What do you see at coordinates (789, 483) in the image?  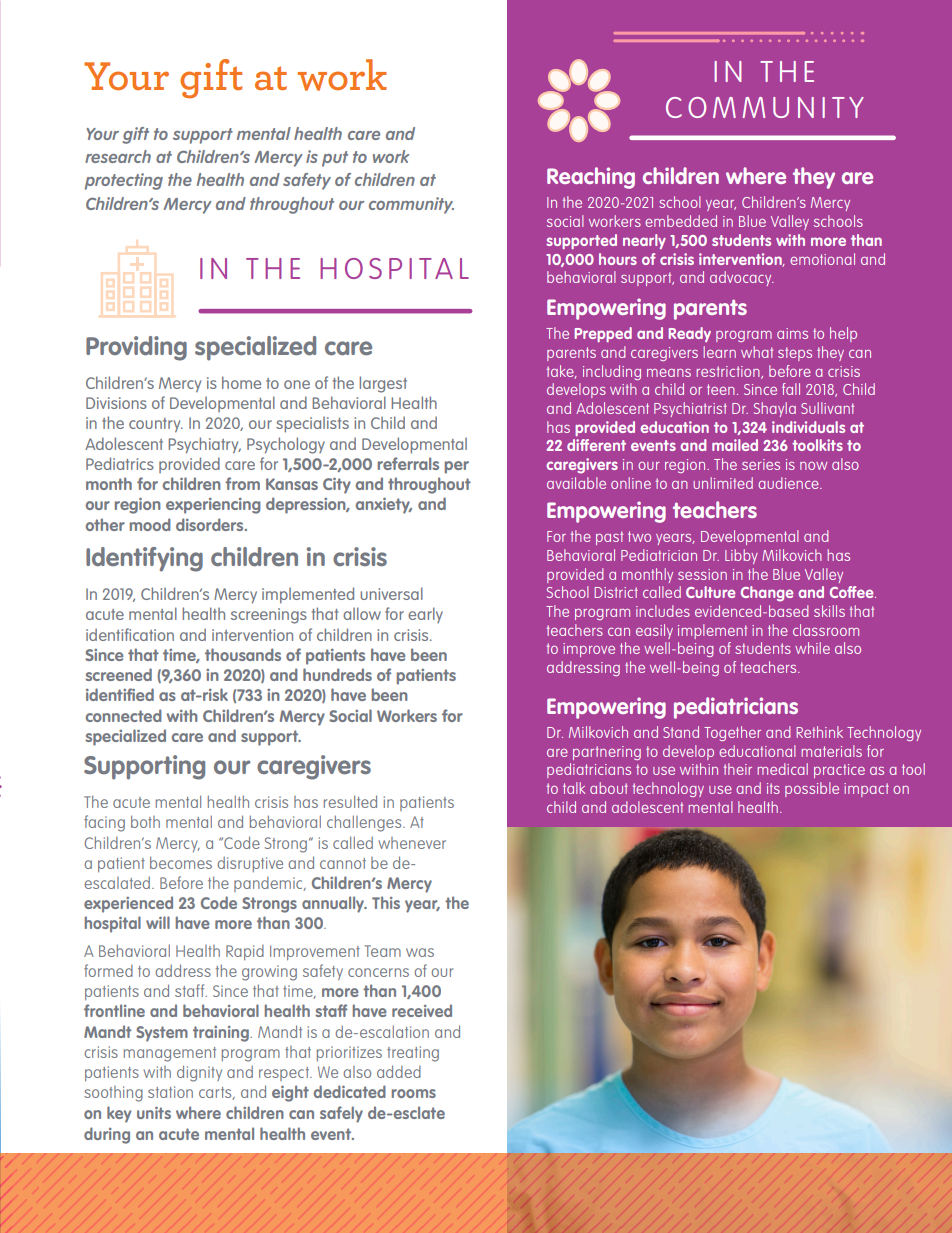 I see `audience` at bounding box center [789, 483].
